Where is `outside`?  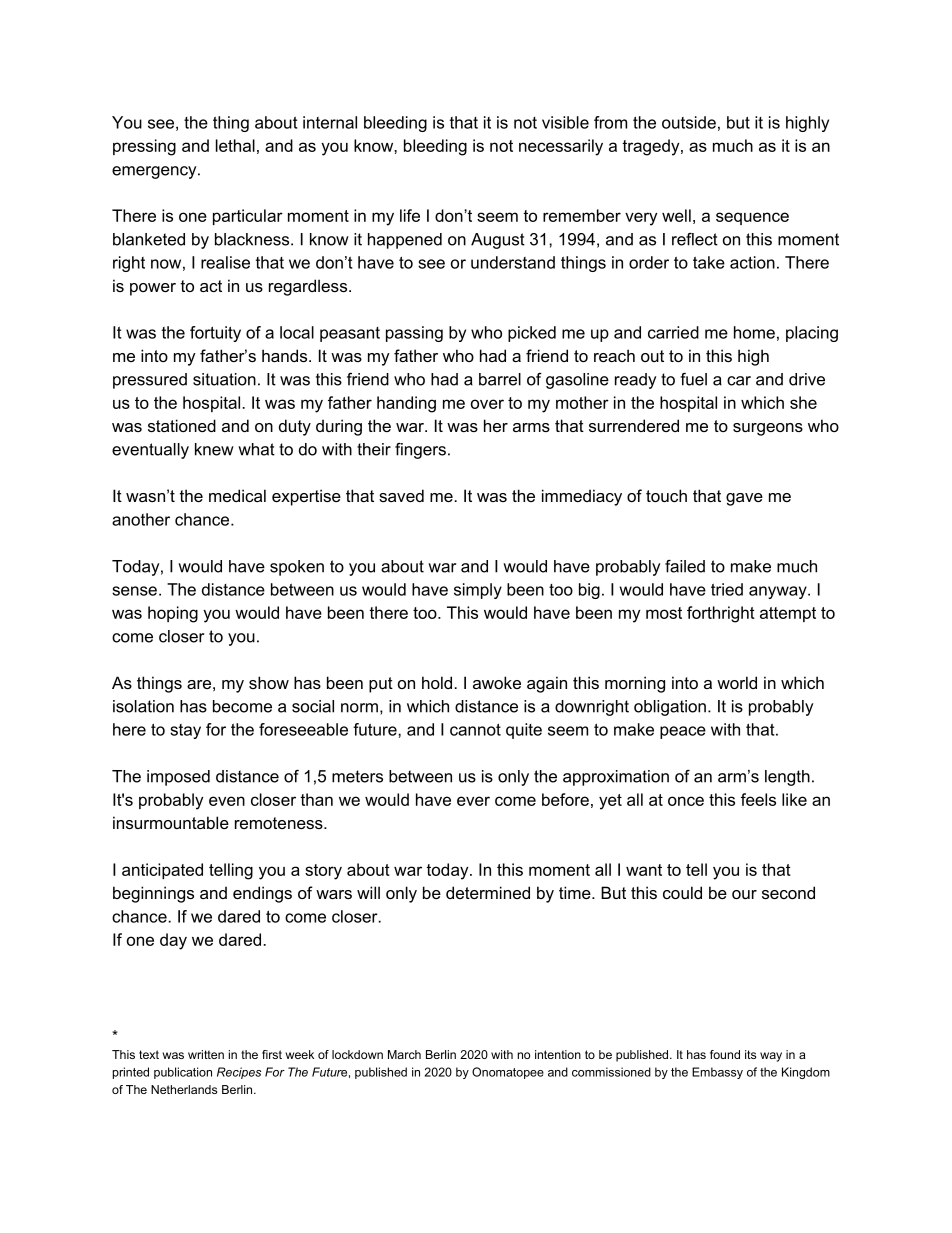
outside is located at coordinates (689, 122).
